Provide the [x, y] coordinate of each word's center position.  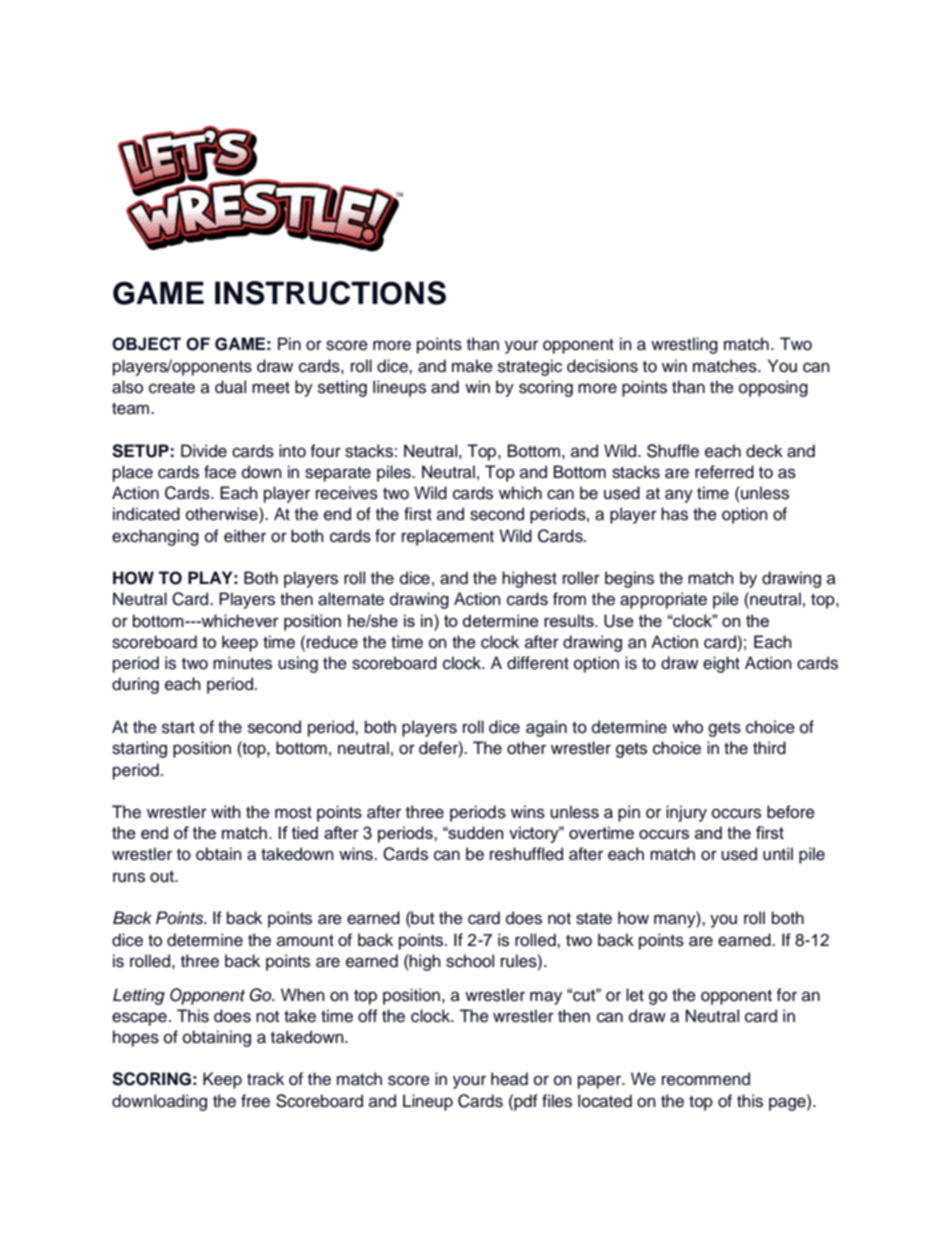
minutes [242, 663]
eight [721, 664]
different [538, 663]
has [674, 514]
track [265, 1079]
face [220, 472]
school [470, 961]
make [472, 366]
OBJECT [146, 344]
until [778, 854]
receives [347, 493]
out [163, 877]
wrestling [684, 345]
